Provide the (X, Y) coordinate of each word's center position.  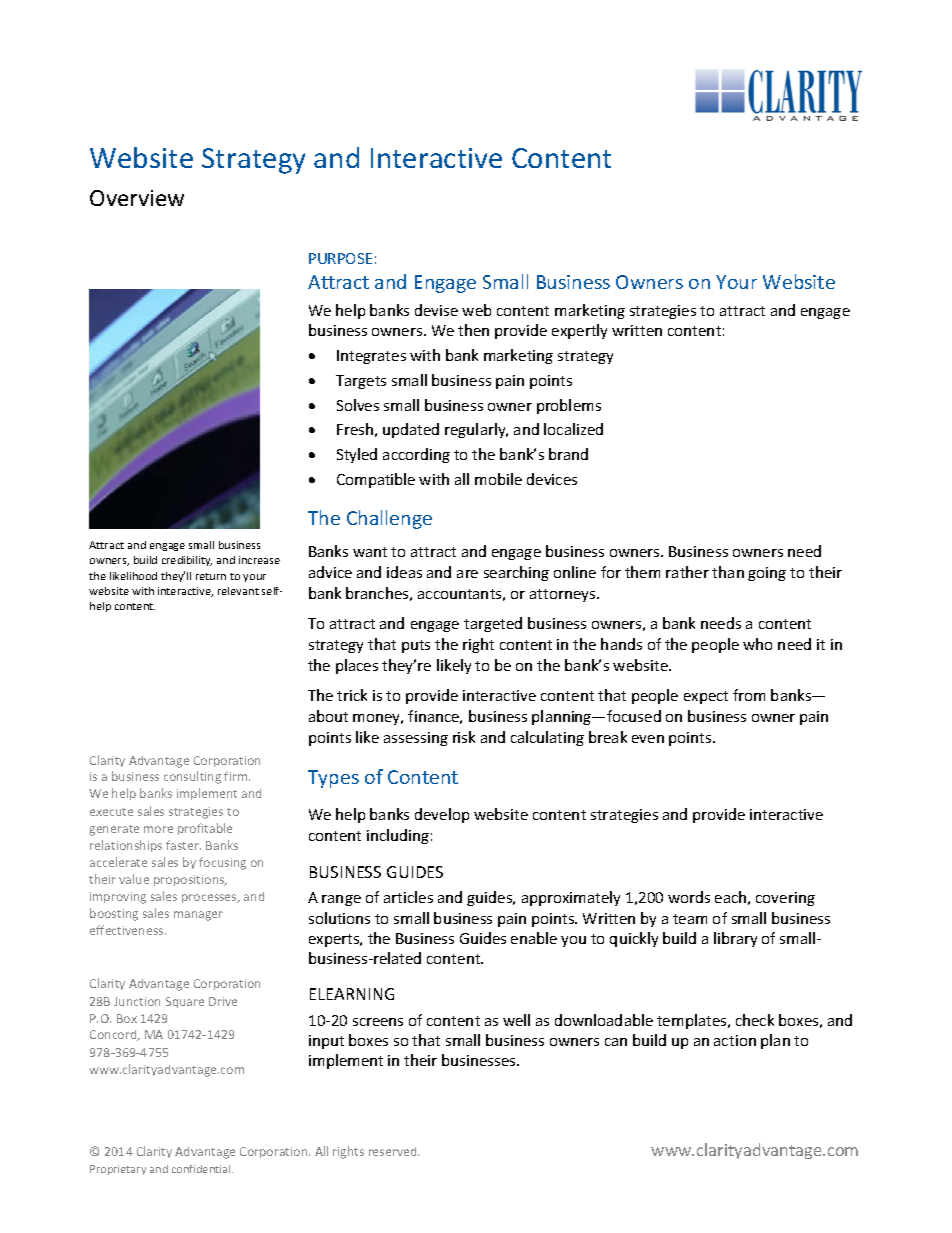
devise (436, 310)
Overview (137, 198)
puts (416, 646)
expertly (579, 331)
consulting (192, 777)
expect (706, 697)
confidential (202, 1169)
